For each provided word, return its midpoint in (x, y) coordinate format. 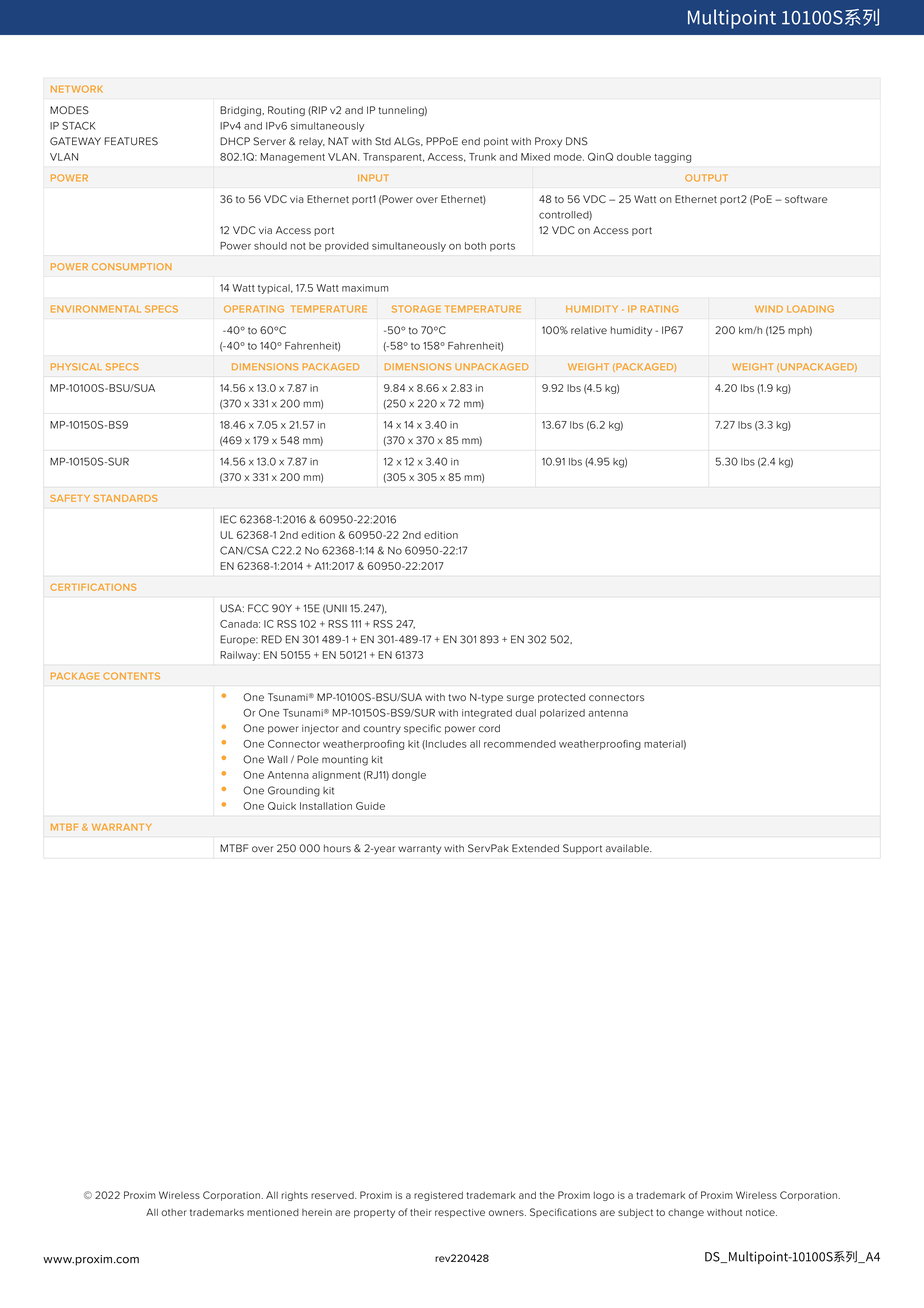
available (628, 848)
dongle (409, 776)
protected (561, 698)
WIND (769, 309)
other (174, 1212)
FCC (258, 608)
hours (337, 848)
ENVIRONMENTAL (96, 309)
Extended (535, 848)
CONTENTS (131, 676)
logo (604, 1196)
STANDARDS (126, 498)
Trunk (482, 157)
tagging (672, 158)
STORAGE (416, 309)
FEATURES (131, 141)
